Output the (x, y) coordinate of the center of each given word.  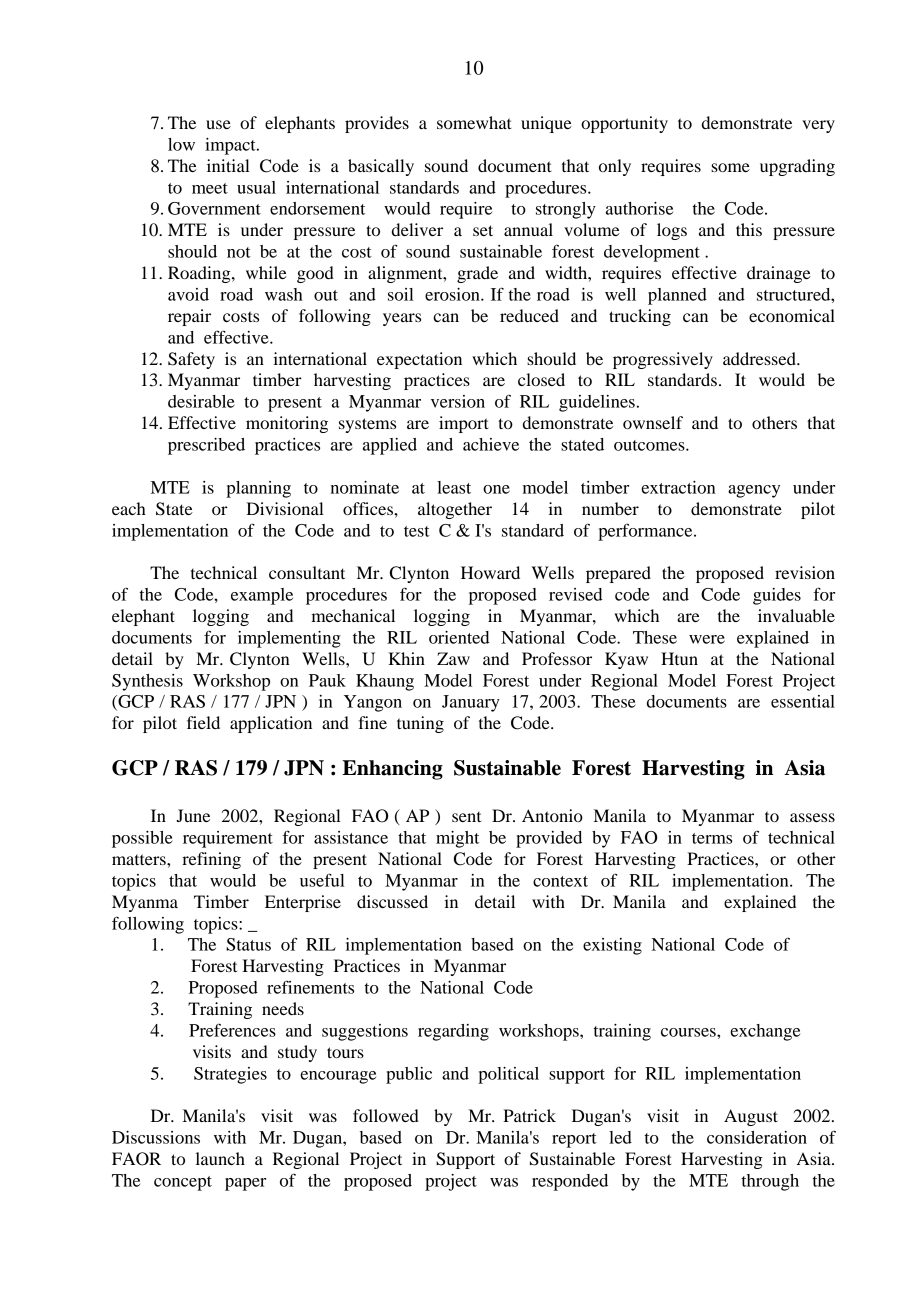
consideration (757, 1137)
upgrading (797, 167)
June (193, 815)
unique (546, 124)
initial (228, 165)
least (454, 487)
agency (754, 491)
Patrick (529, 1115)
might (457, 839)
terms (712, 838)
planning (258, 489)
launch (220, 1158)
